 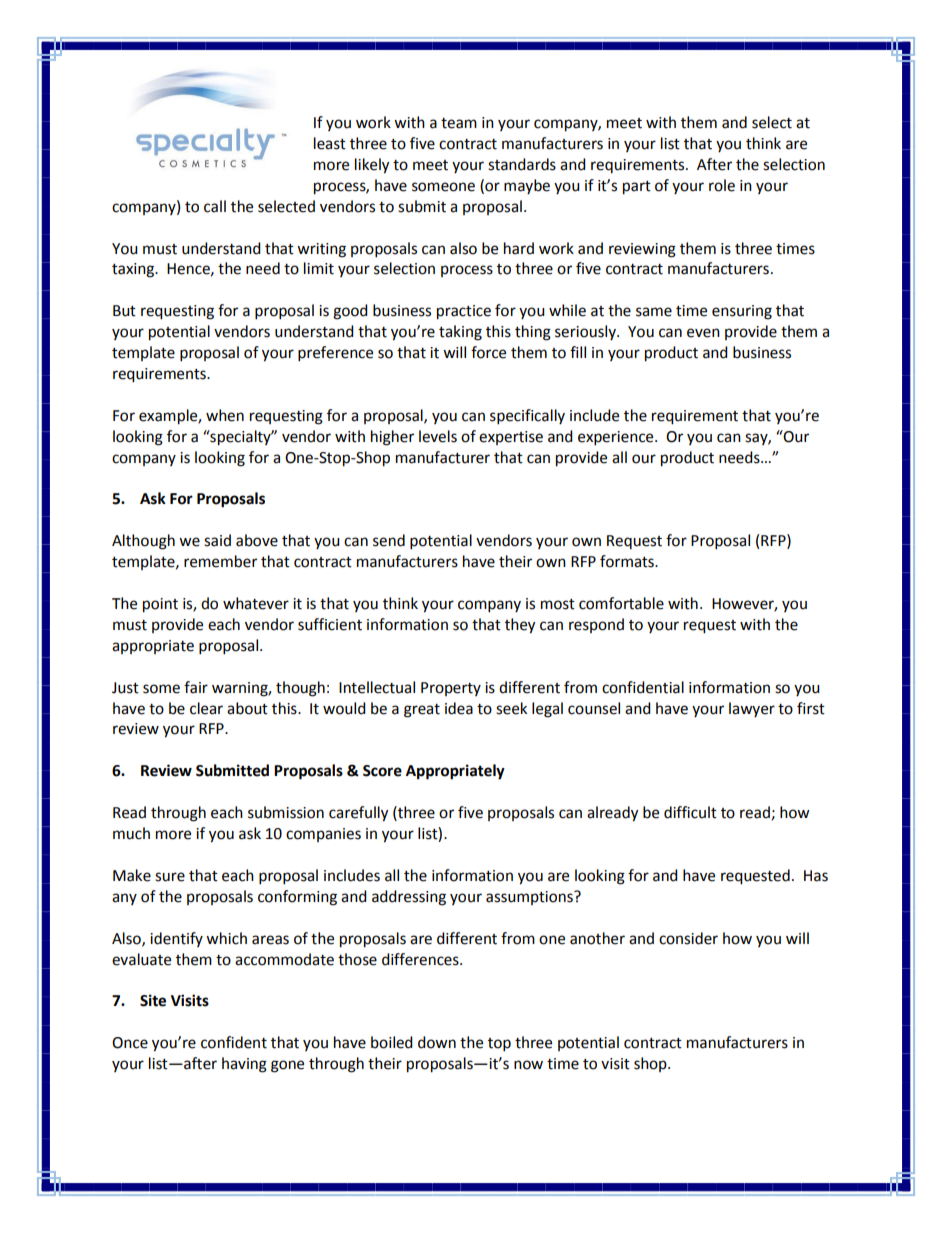 I want to click on when, so click(x=225, y=415).
